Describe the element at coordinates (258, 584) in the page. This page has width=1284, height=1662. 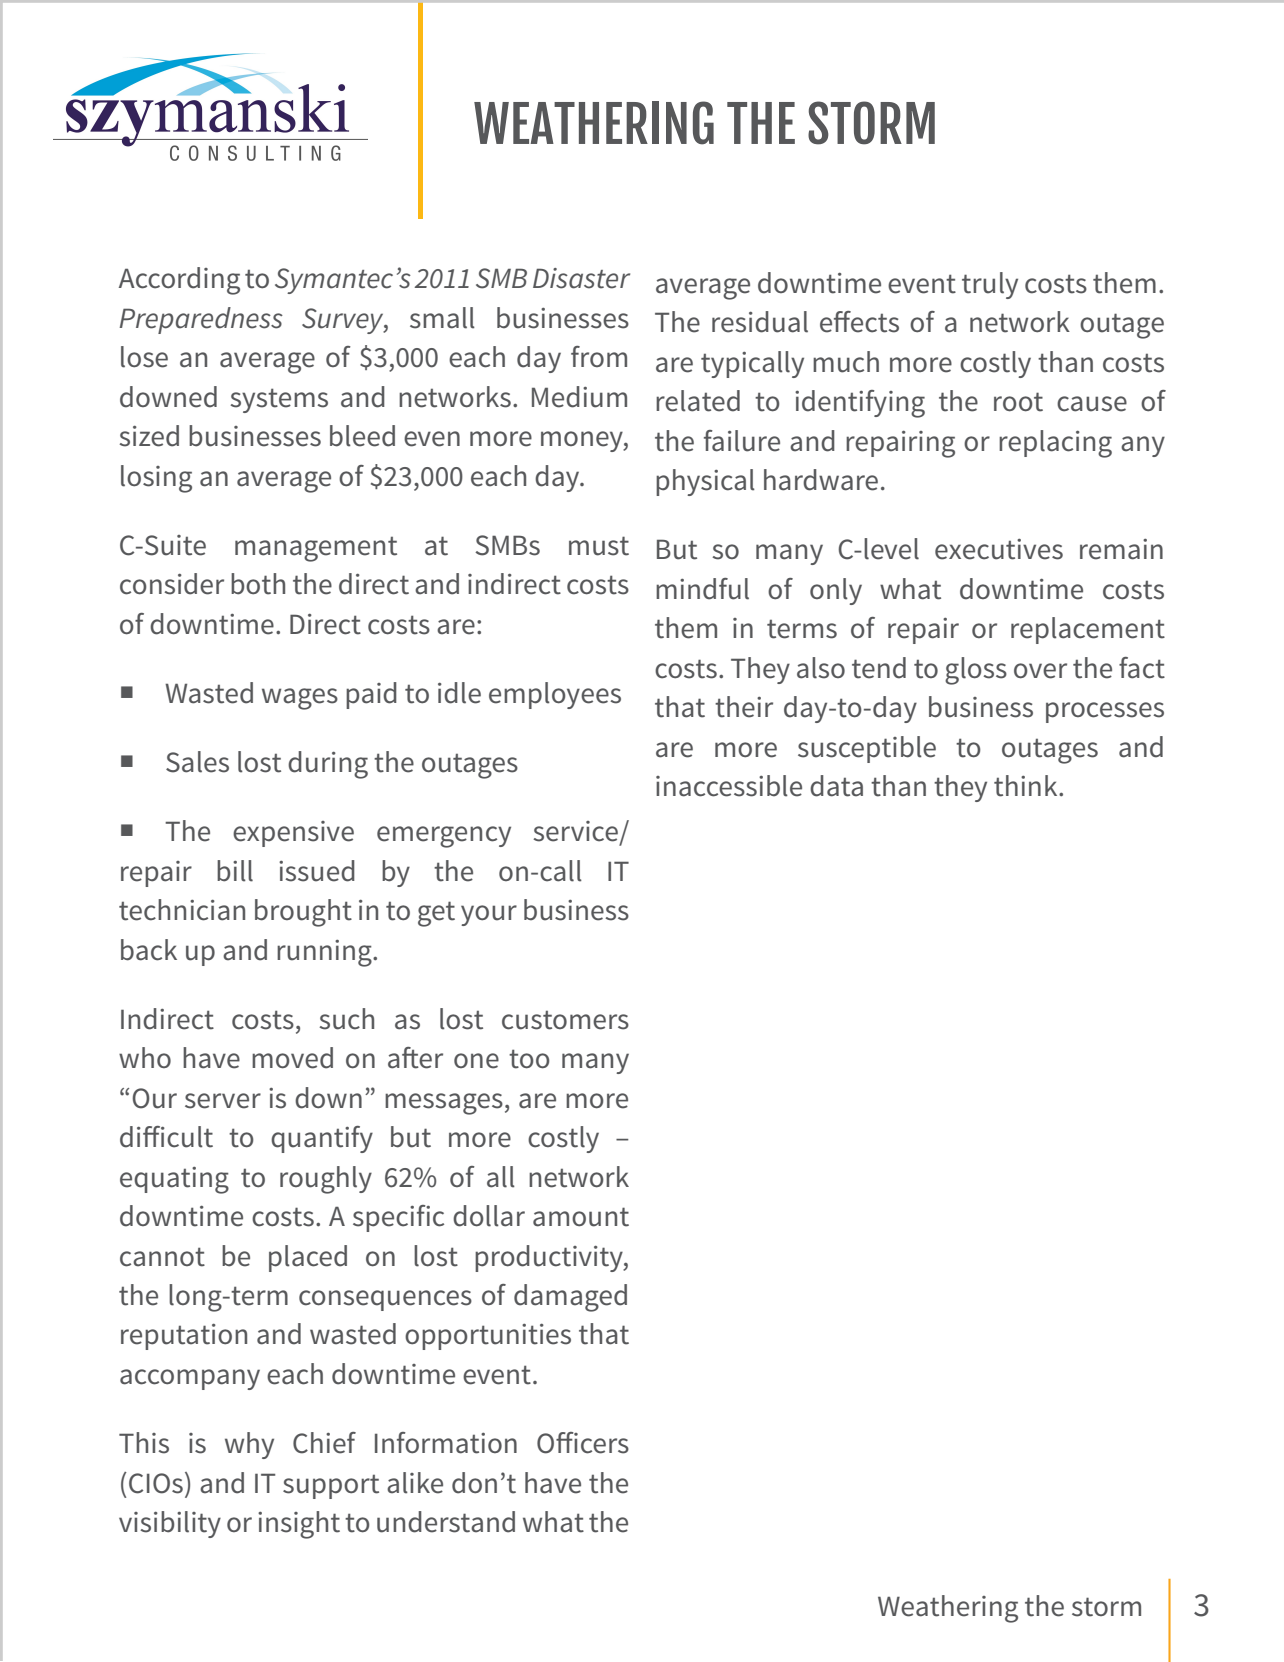
I see `both` at that location.
